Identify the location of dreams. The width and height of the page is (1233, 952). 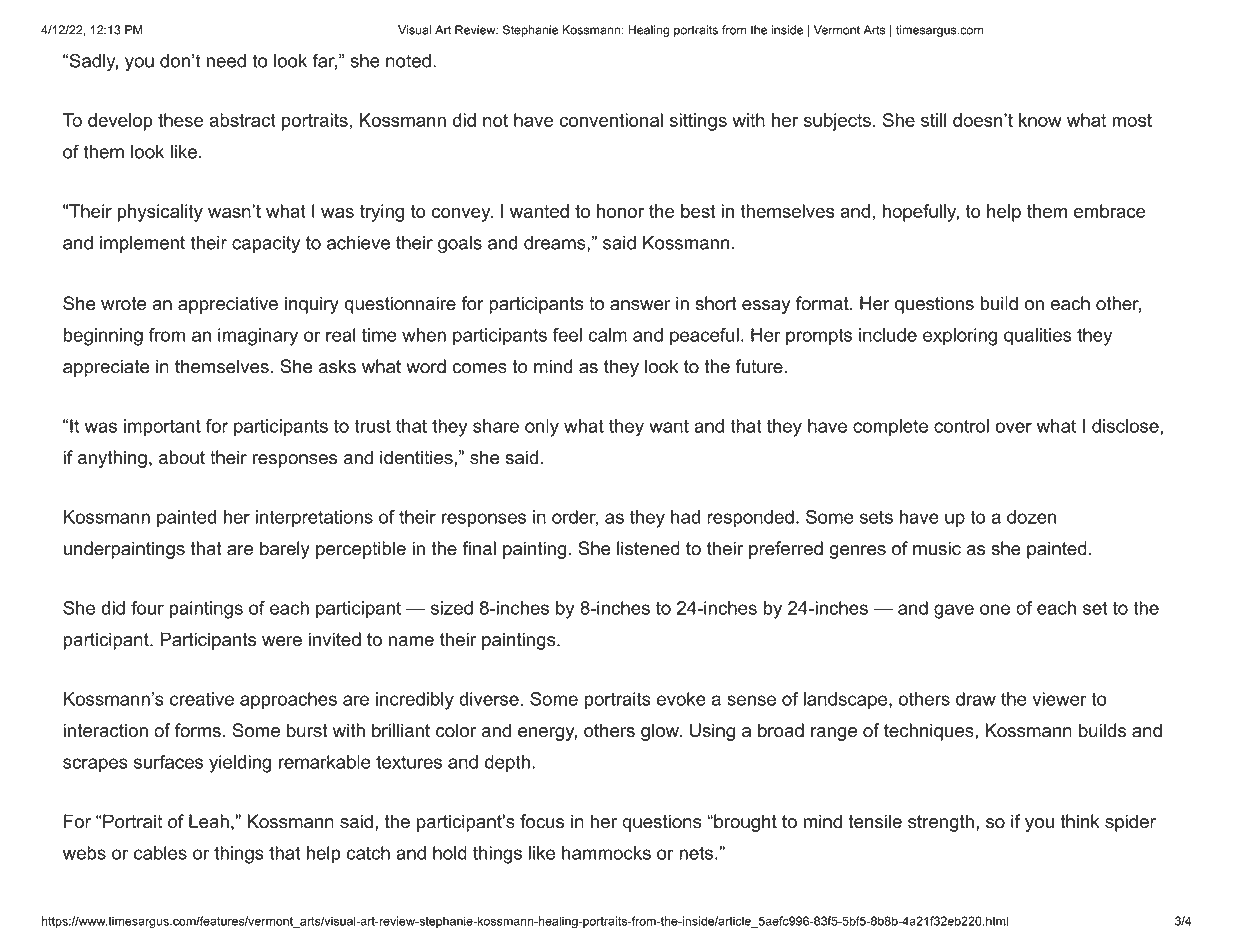
(555, 243).
